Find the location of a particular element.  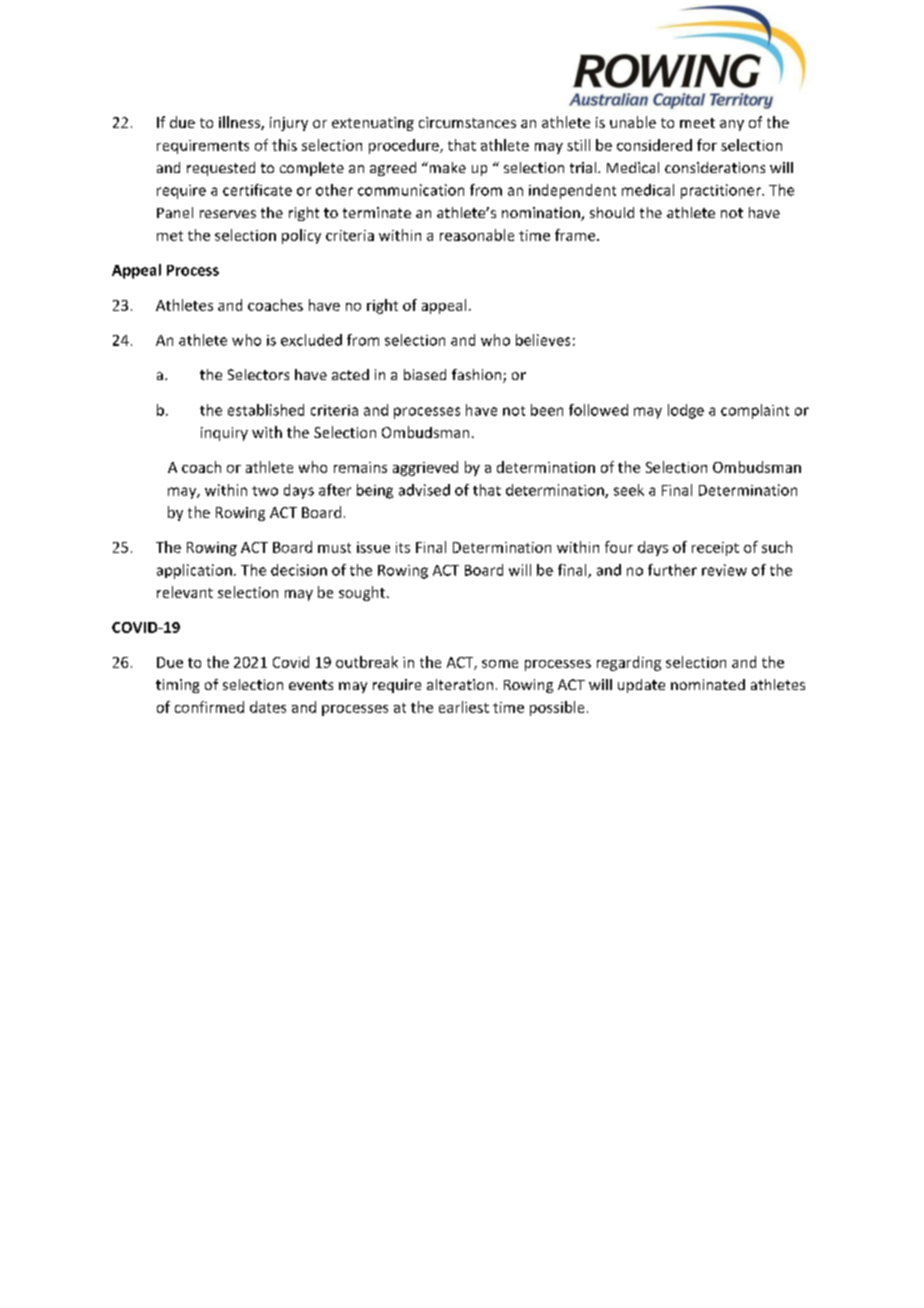

this is located at coordinates (284, 145).
